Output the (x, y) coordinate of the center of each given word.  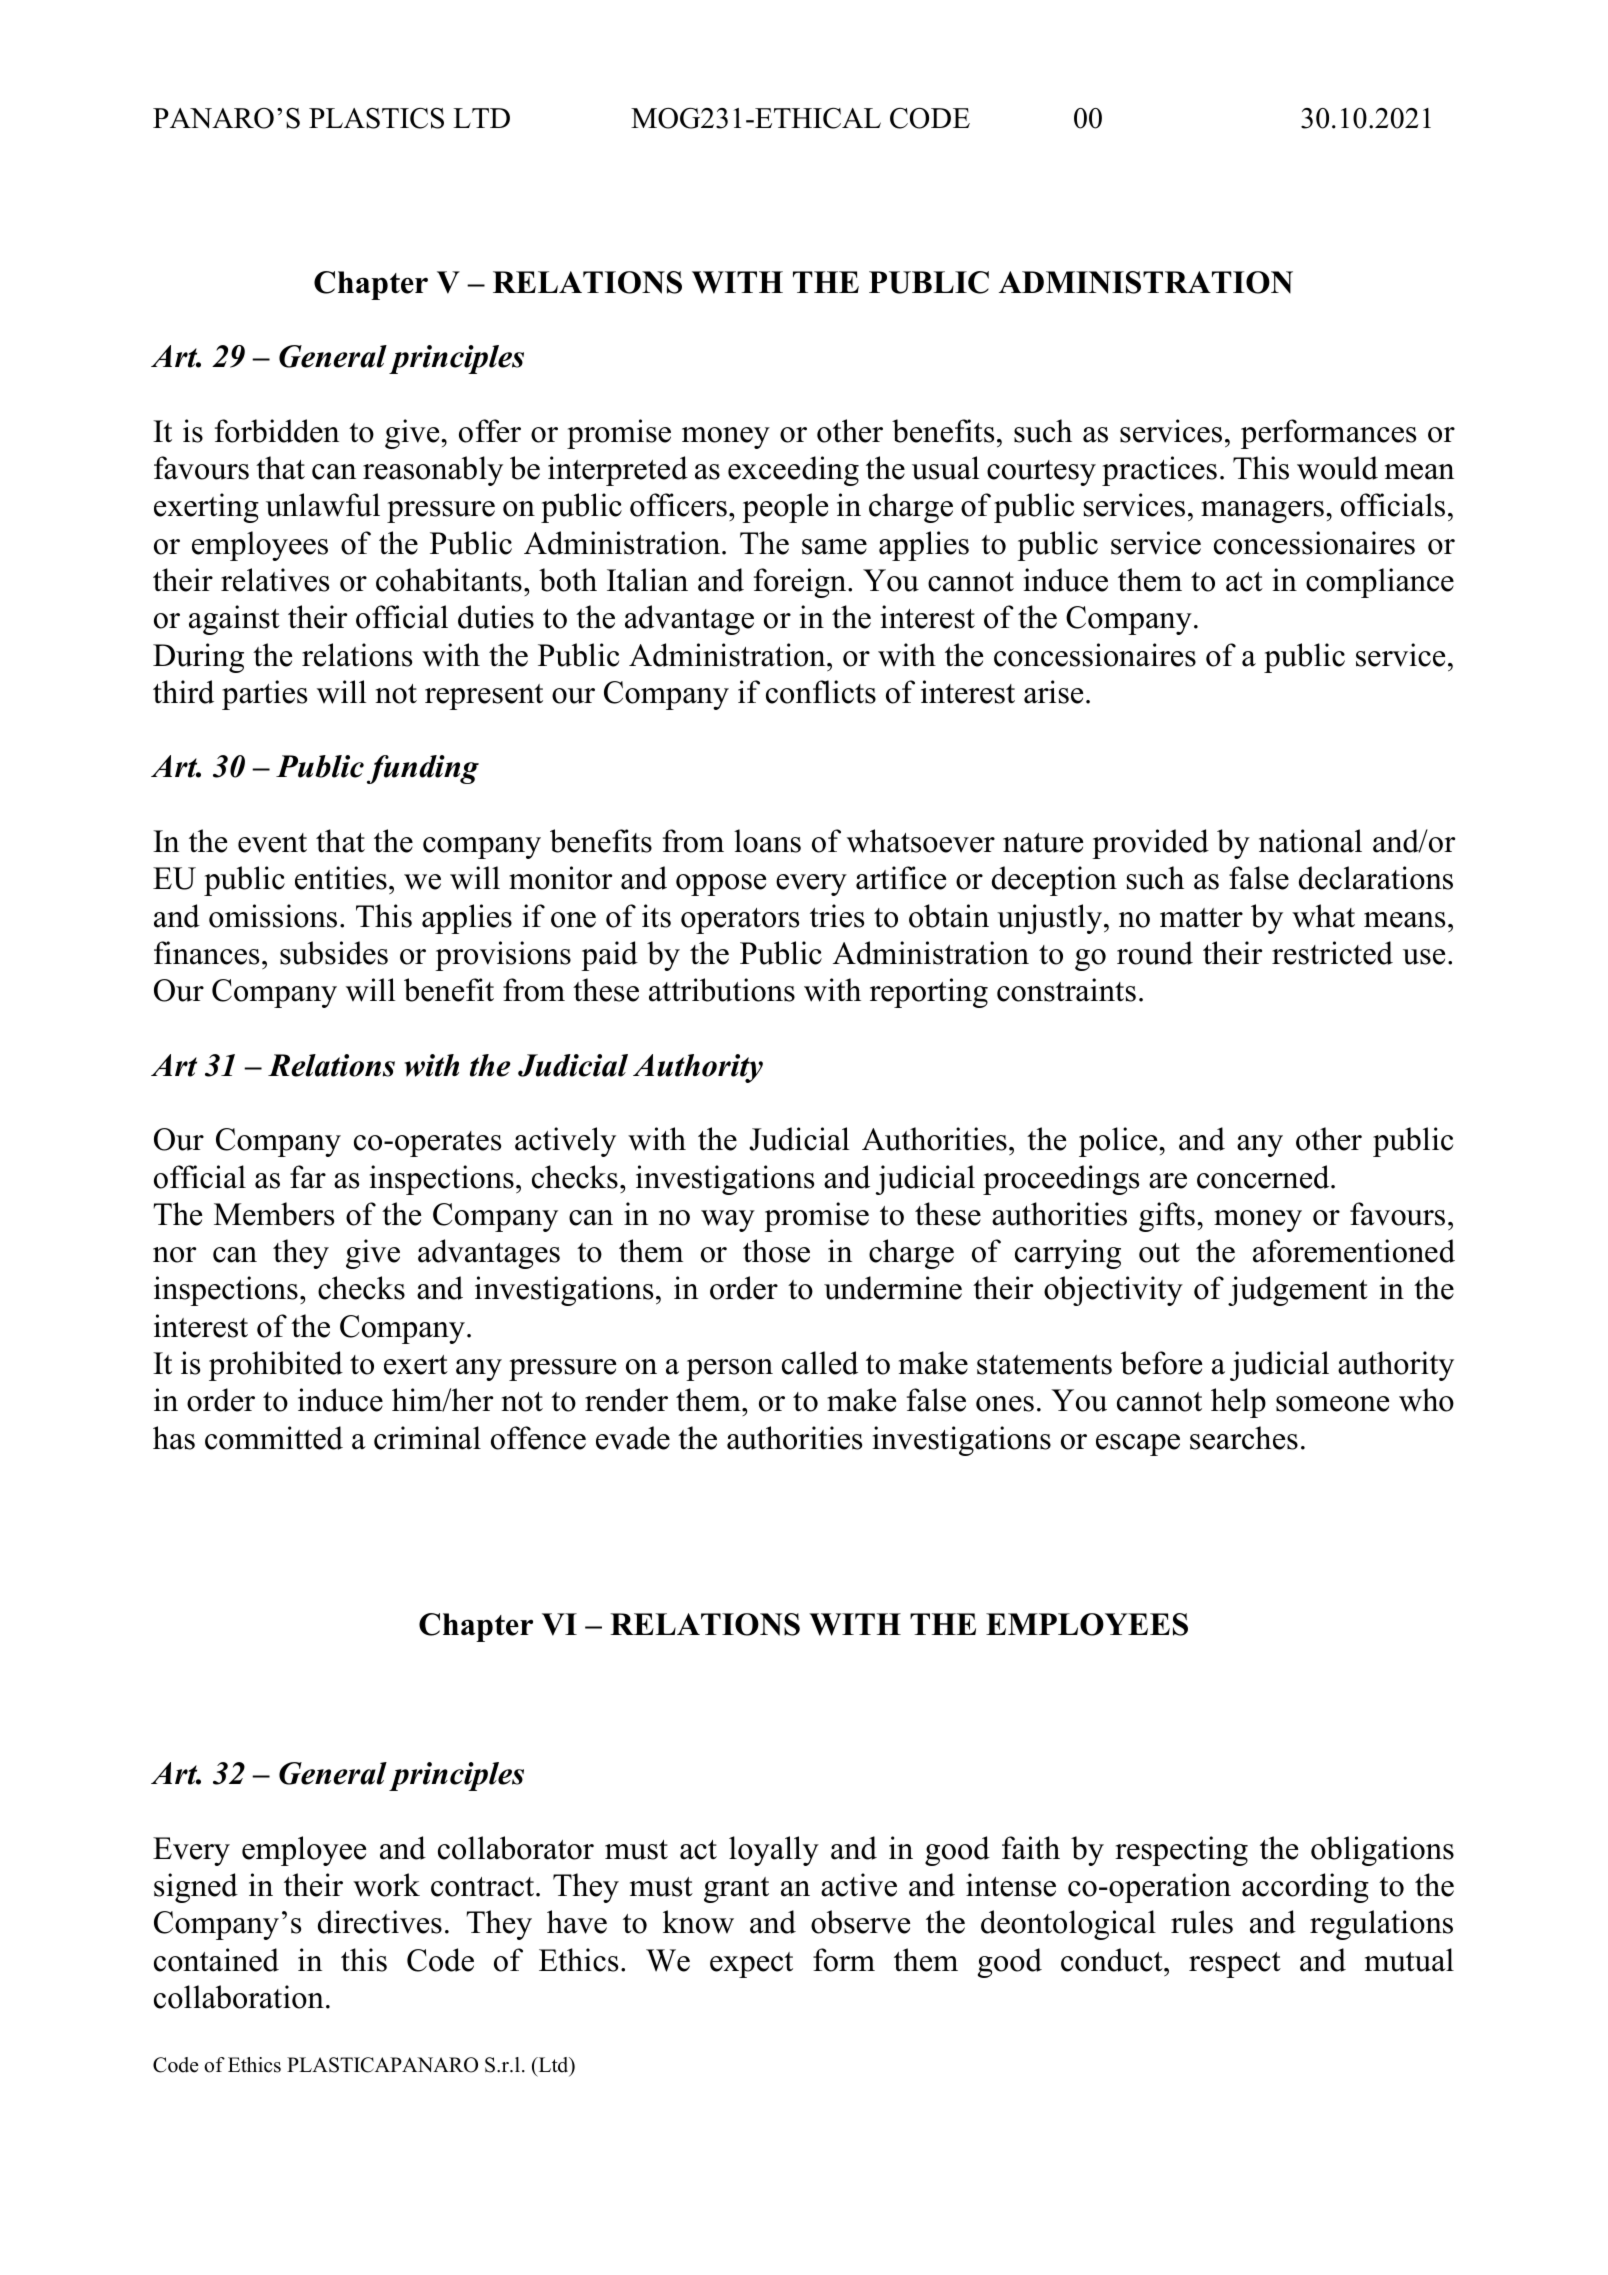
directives (380, 1922)
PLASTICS (376, 118)
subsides (334, 953)
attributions (722, 990)
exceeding (793, 471)
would (1337, 468)
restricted (1332, 953)
